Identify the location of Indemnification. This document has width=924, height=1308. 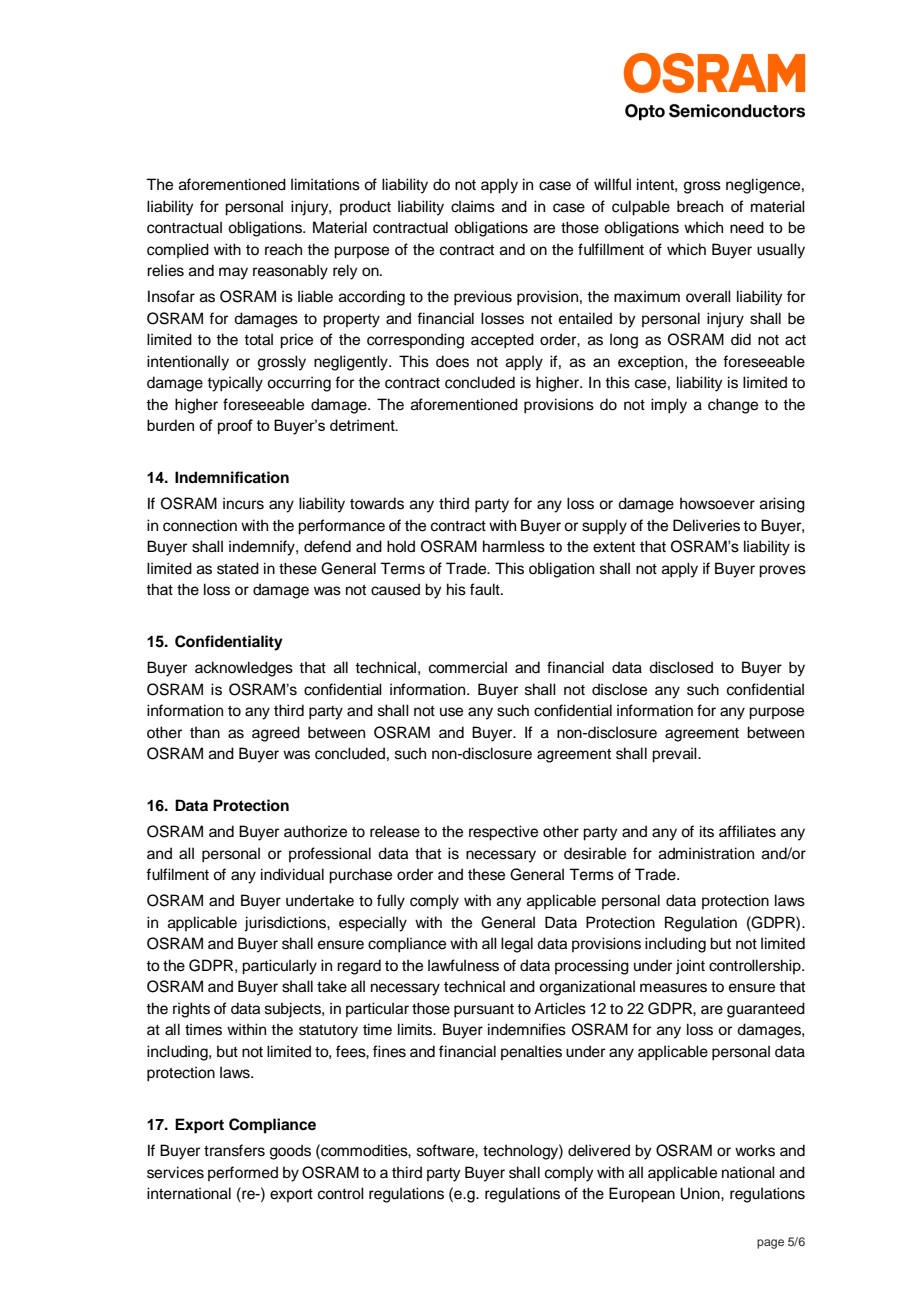
(232, 477).
